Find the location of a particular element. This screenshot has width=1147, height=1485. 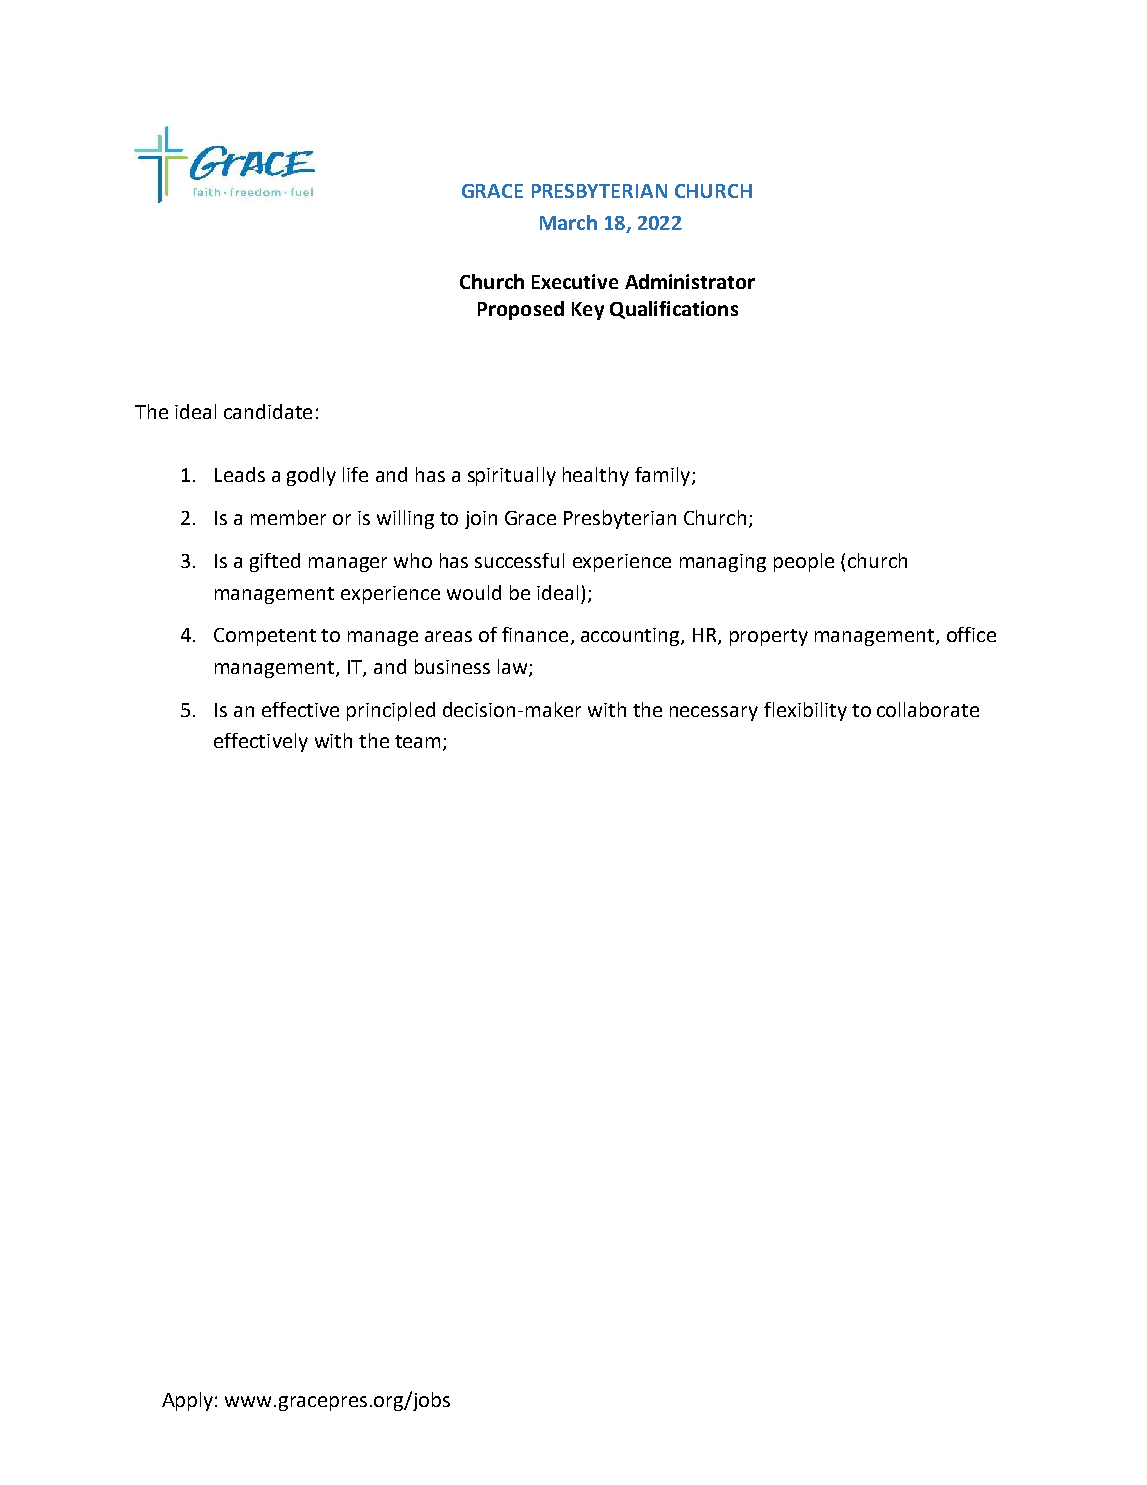

candidate is located at coordinates (268, 411).
